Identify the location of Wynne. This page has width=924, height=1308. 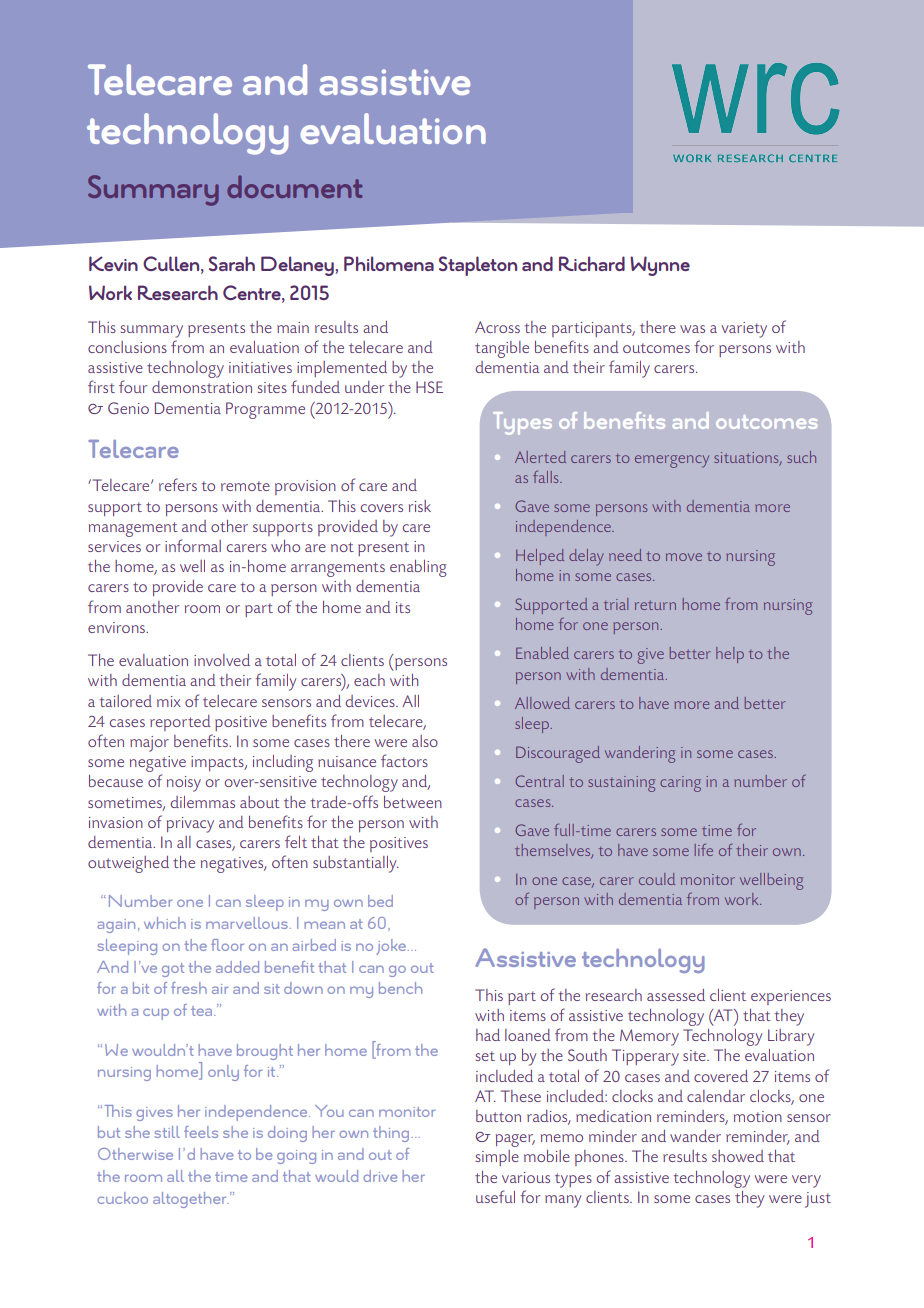
(660, 266).
